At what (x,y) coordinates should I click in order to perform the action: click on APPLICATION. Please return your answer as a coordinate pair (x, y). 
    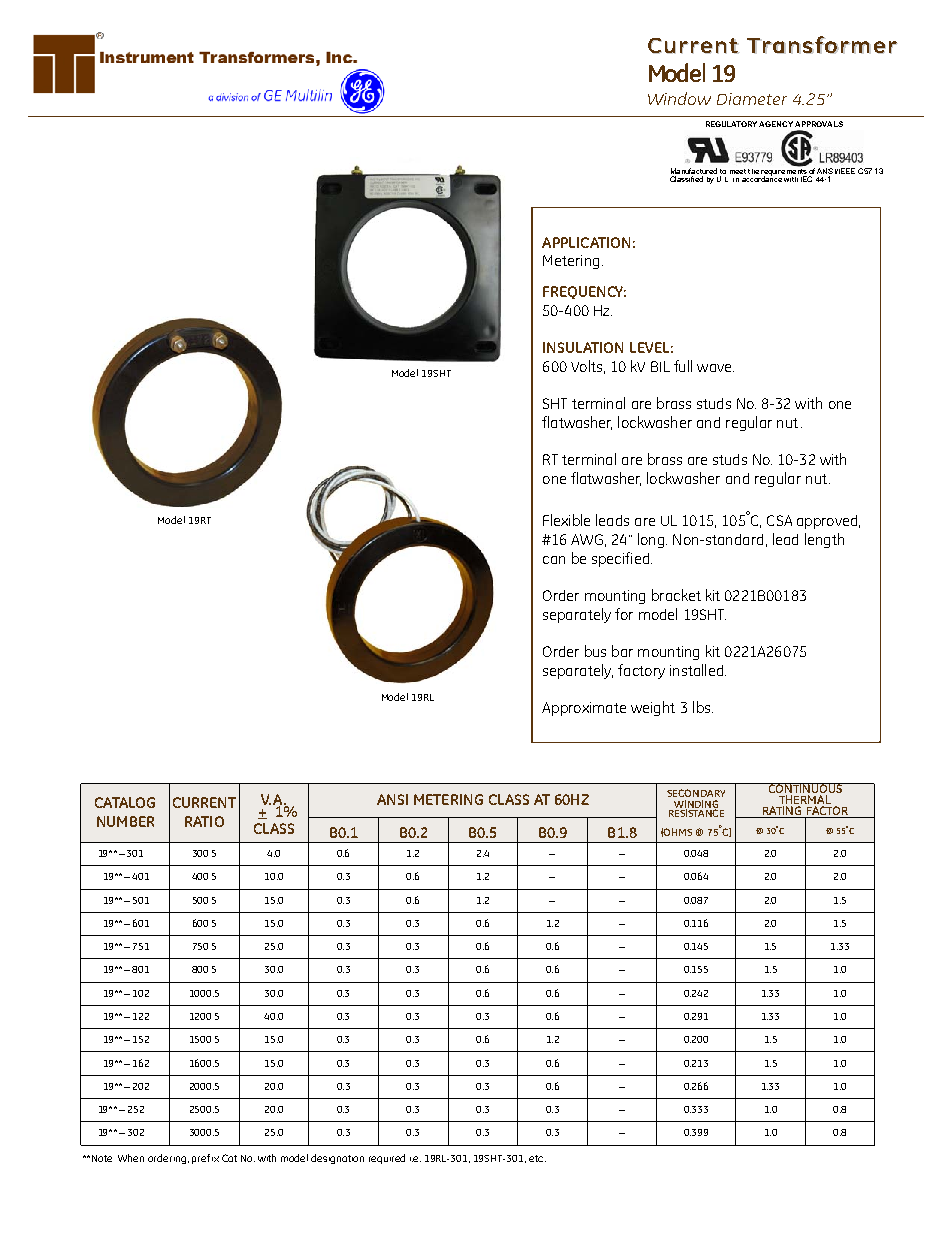
    Looking at the image, I should click on (586, 242).
